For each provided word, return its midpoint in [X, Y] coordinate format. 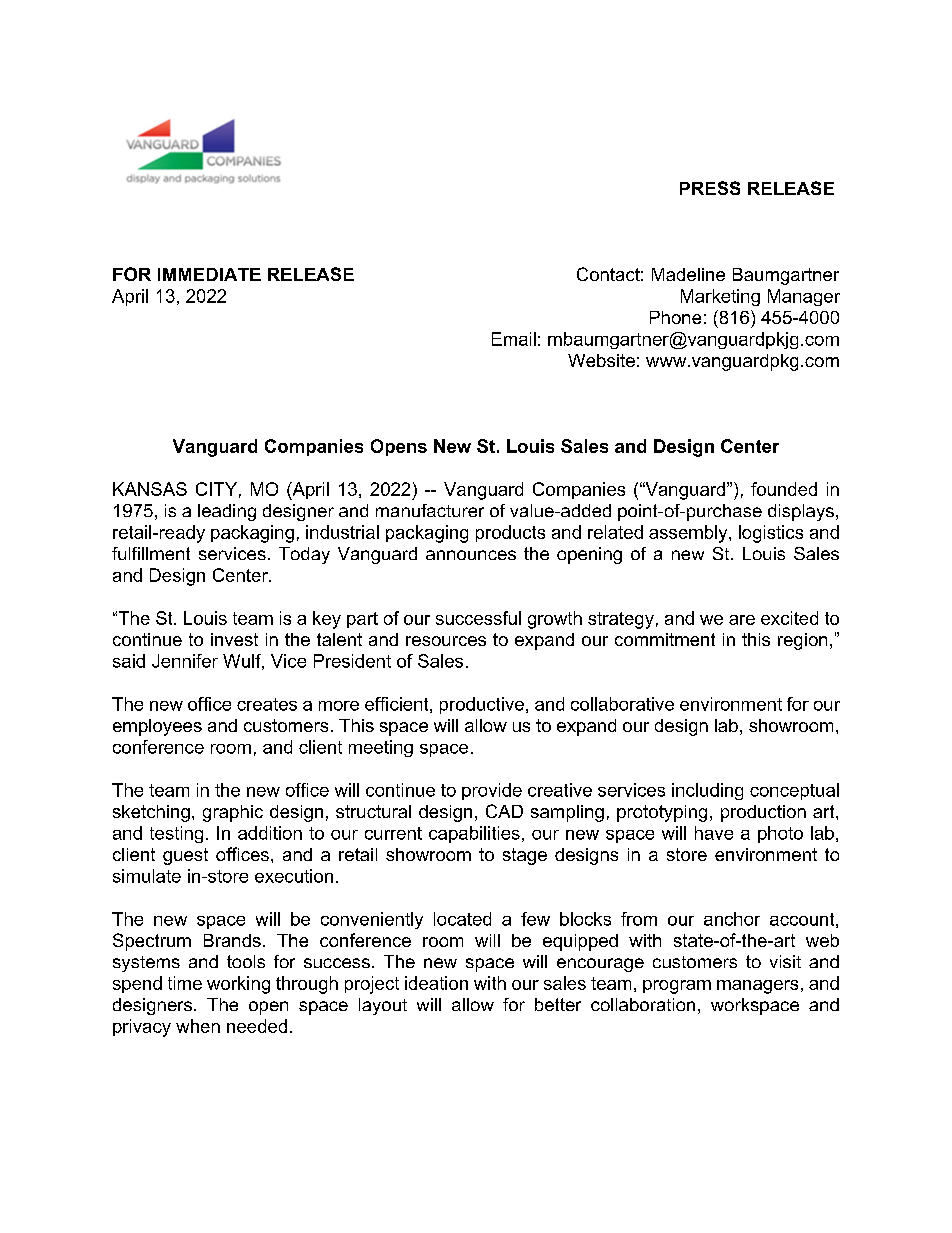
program [677, 987]
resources [446, 641]
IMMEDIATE [209, 274]
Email [514, 339]
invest [234, 639]
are [742, 620]
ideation [436, 983]
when [198, 1026]
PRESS [710, 188]
